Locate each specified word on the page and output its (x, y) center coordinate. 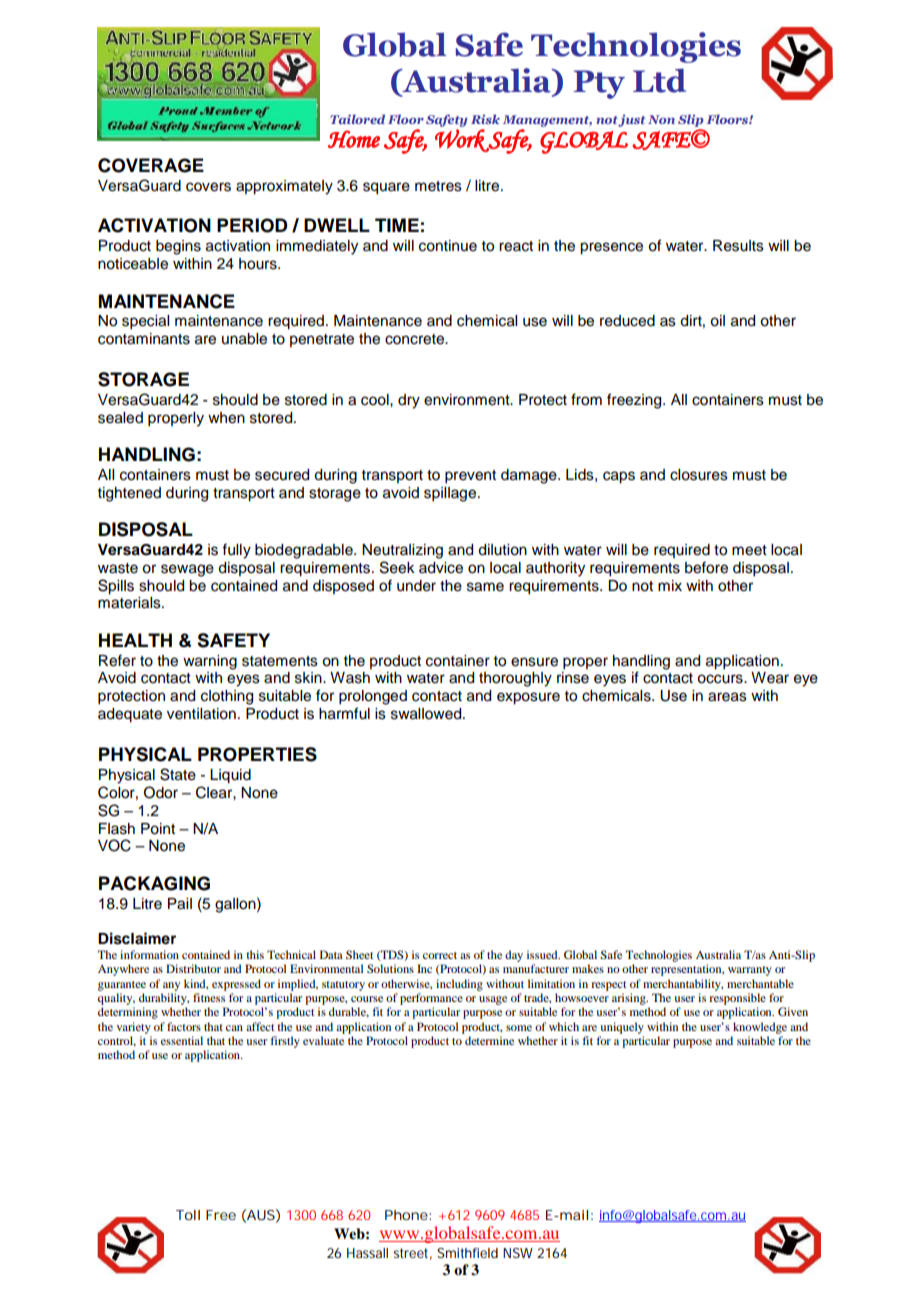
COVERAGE (151, 165)
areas (727, 697)
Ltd (659, 80)
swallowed (427, 714)
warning (210, 662)
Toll (188, 1215)
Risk (485, 119)
